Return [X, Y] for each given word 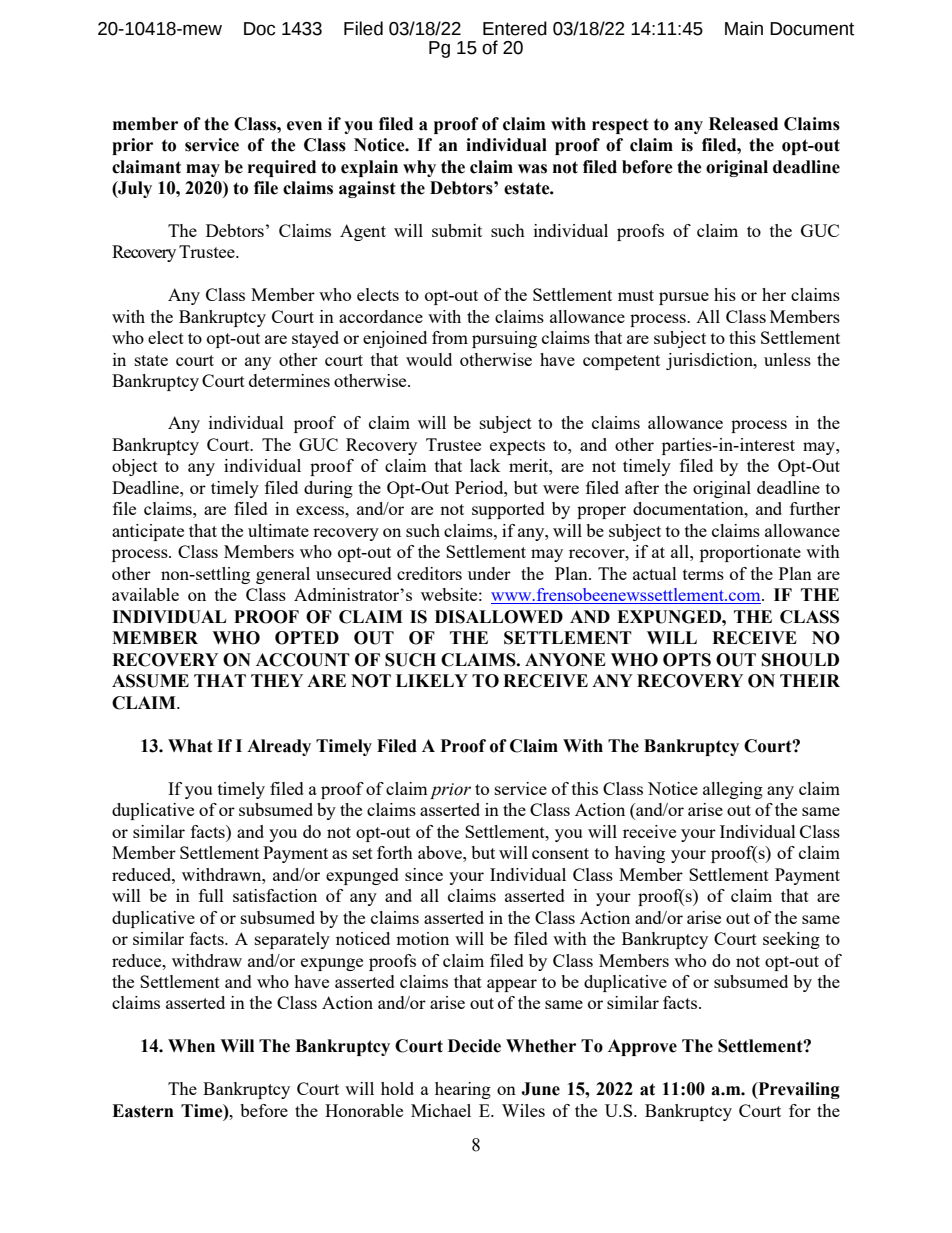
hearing [463, 1090]
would [429, 359]
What [190, 746]
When [191, 1046]
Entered [515, 28]
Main [744, 28]
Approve [642, 1047]
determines [289, 380]
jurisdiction [710, 361]
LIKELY [432, 680]
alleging [733, 790]
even [304, 126]
